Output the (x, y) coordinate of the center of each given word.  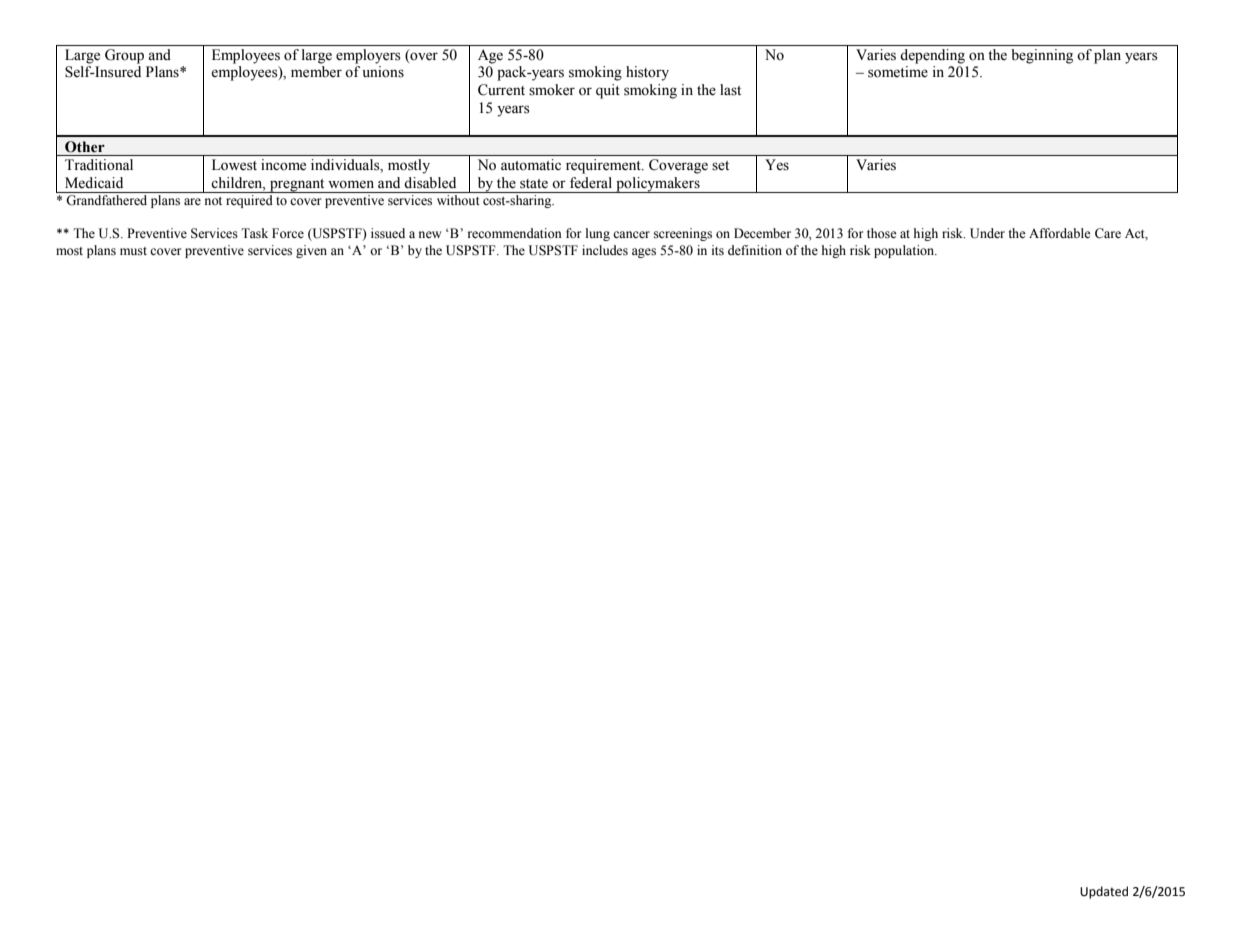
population (905, 251)
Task (254, 233)
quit (608, 91)
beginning (1042, 56)
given (311, 251)
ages (644, 253)
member (316, 72)
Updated (1104, 892)
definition (755, 250)
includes (605, 250)
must (133, 251)
